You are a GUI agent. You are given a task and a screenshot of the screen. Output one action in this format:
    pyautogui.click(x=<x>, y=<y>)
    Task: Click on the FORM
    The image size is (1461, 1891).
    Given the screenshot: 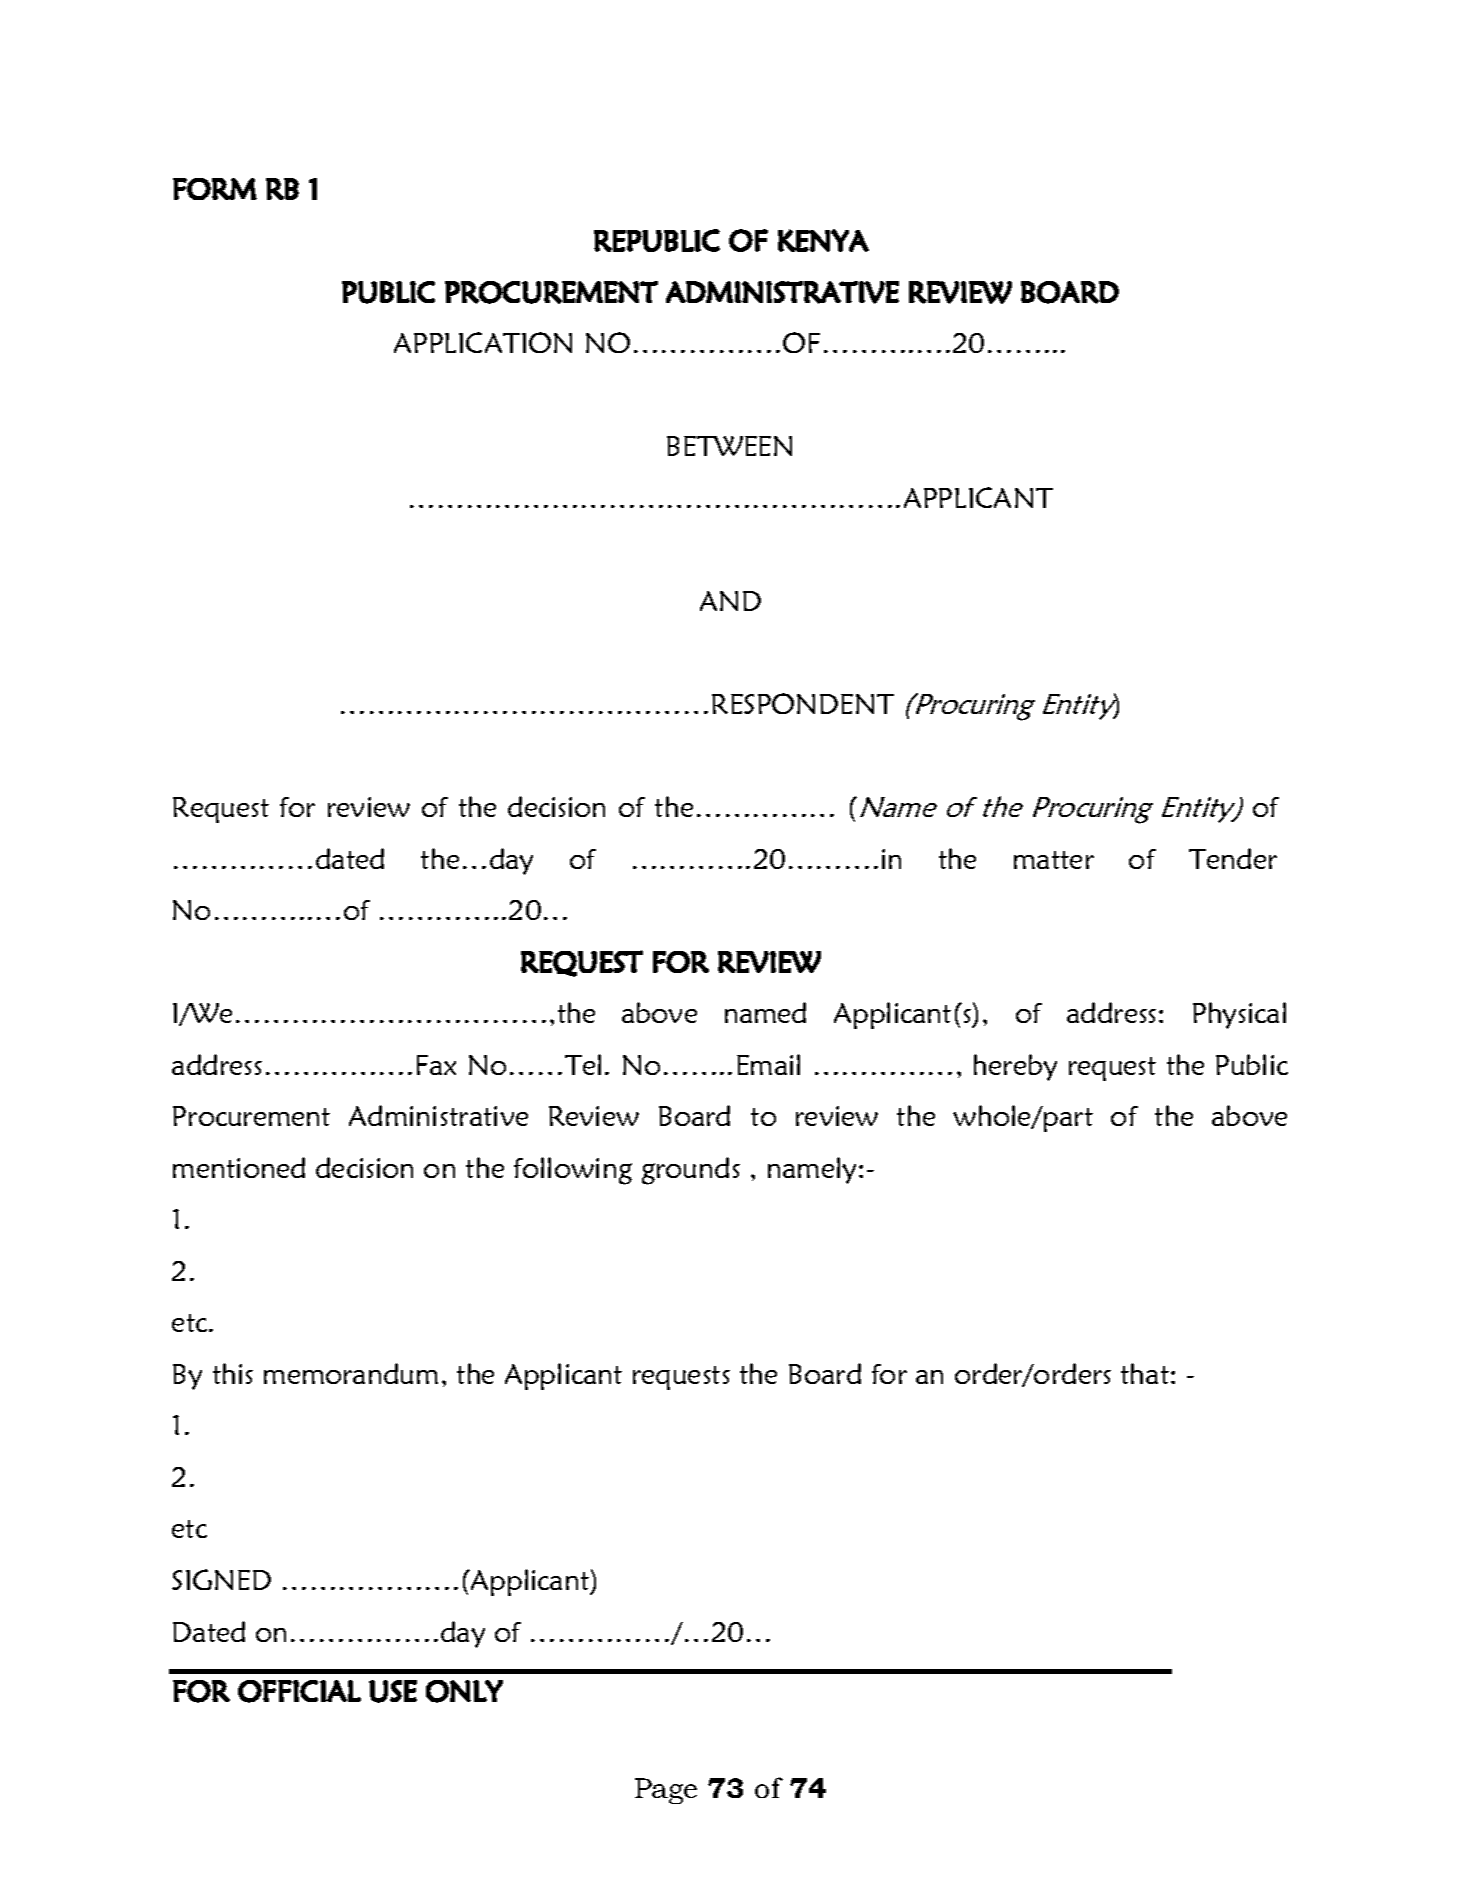 What is the action you would take?
    pyautogui.click(x=215, y=189)
